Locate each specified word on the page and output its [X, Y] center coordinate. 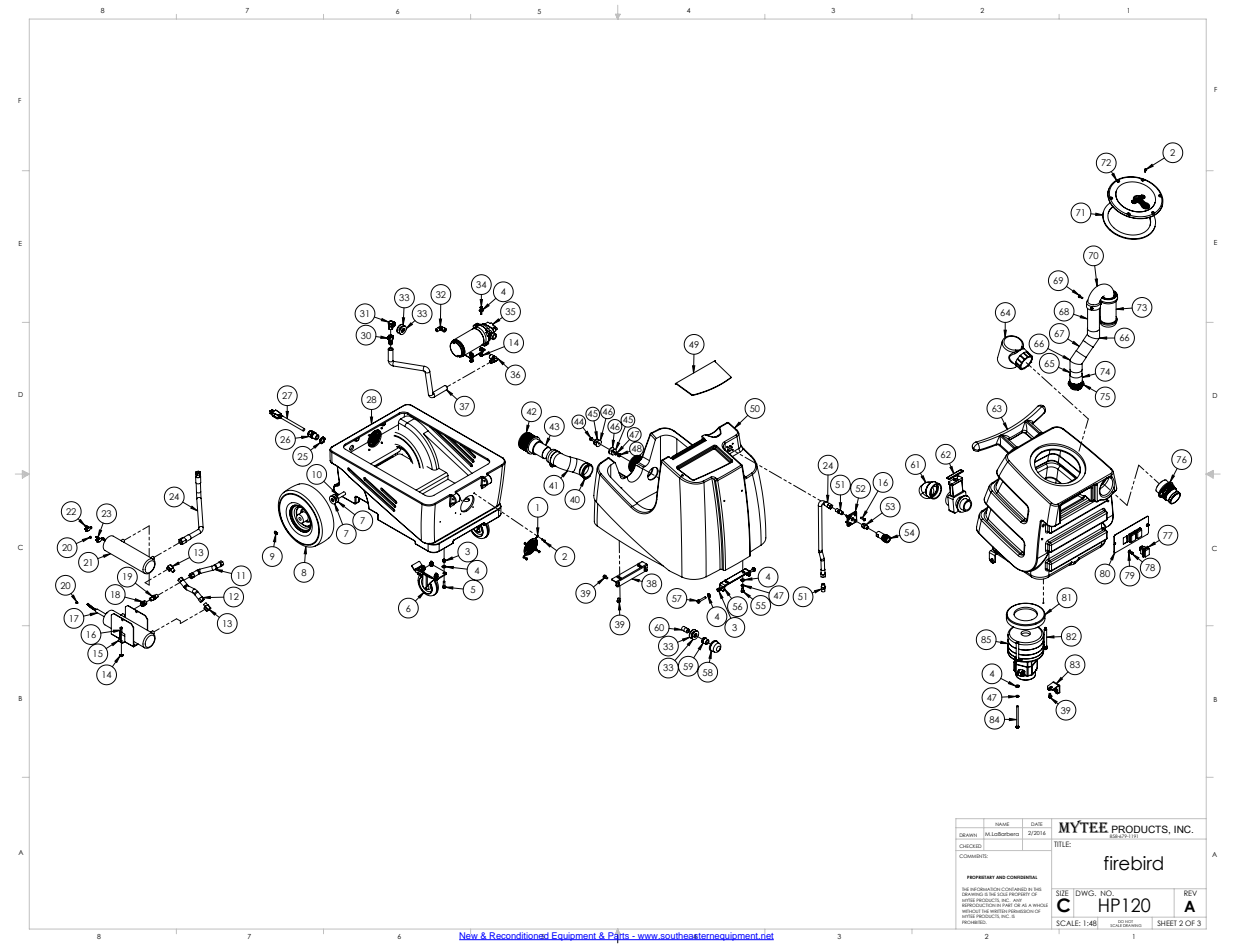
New [469, 936]
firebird [1133, 863]
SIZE [1062, 893]
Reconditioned [519, 936]
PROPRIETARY [981, 877]
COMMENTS [973, 856]
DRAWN [968, 835]
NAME [1002, 824]
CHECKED [970, 846]
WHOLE [1040, 906]
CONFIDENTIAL [1021, 877]
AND [1001, 877]
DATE [1036, 824]
